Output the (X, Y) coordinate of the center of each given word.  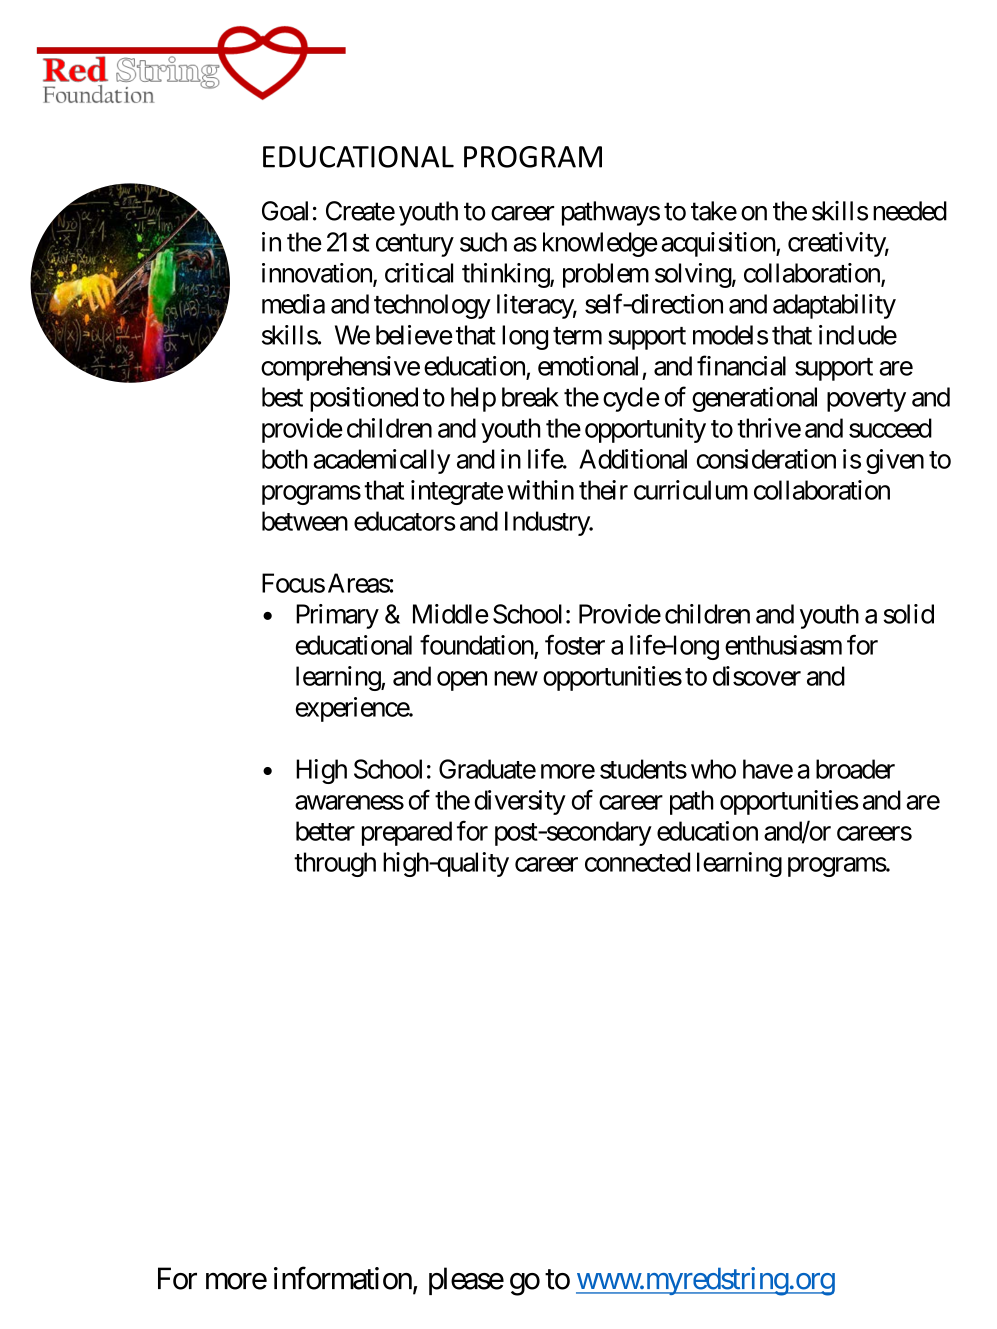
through (335, 864)
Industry (548, 523)
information (343, 1278)
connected (637, 862)
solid (908, 614)
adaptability (834, 306)
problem (606, 275)
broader (855, 769)
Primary (337, 616)
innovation (318, 274)
